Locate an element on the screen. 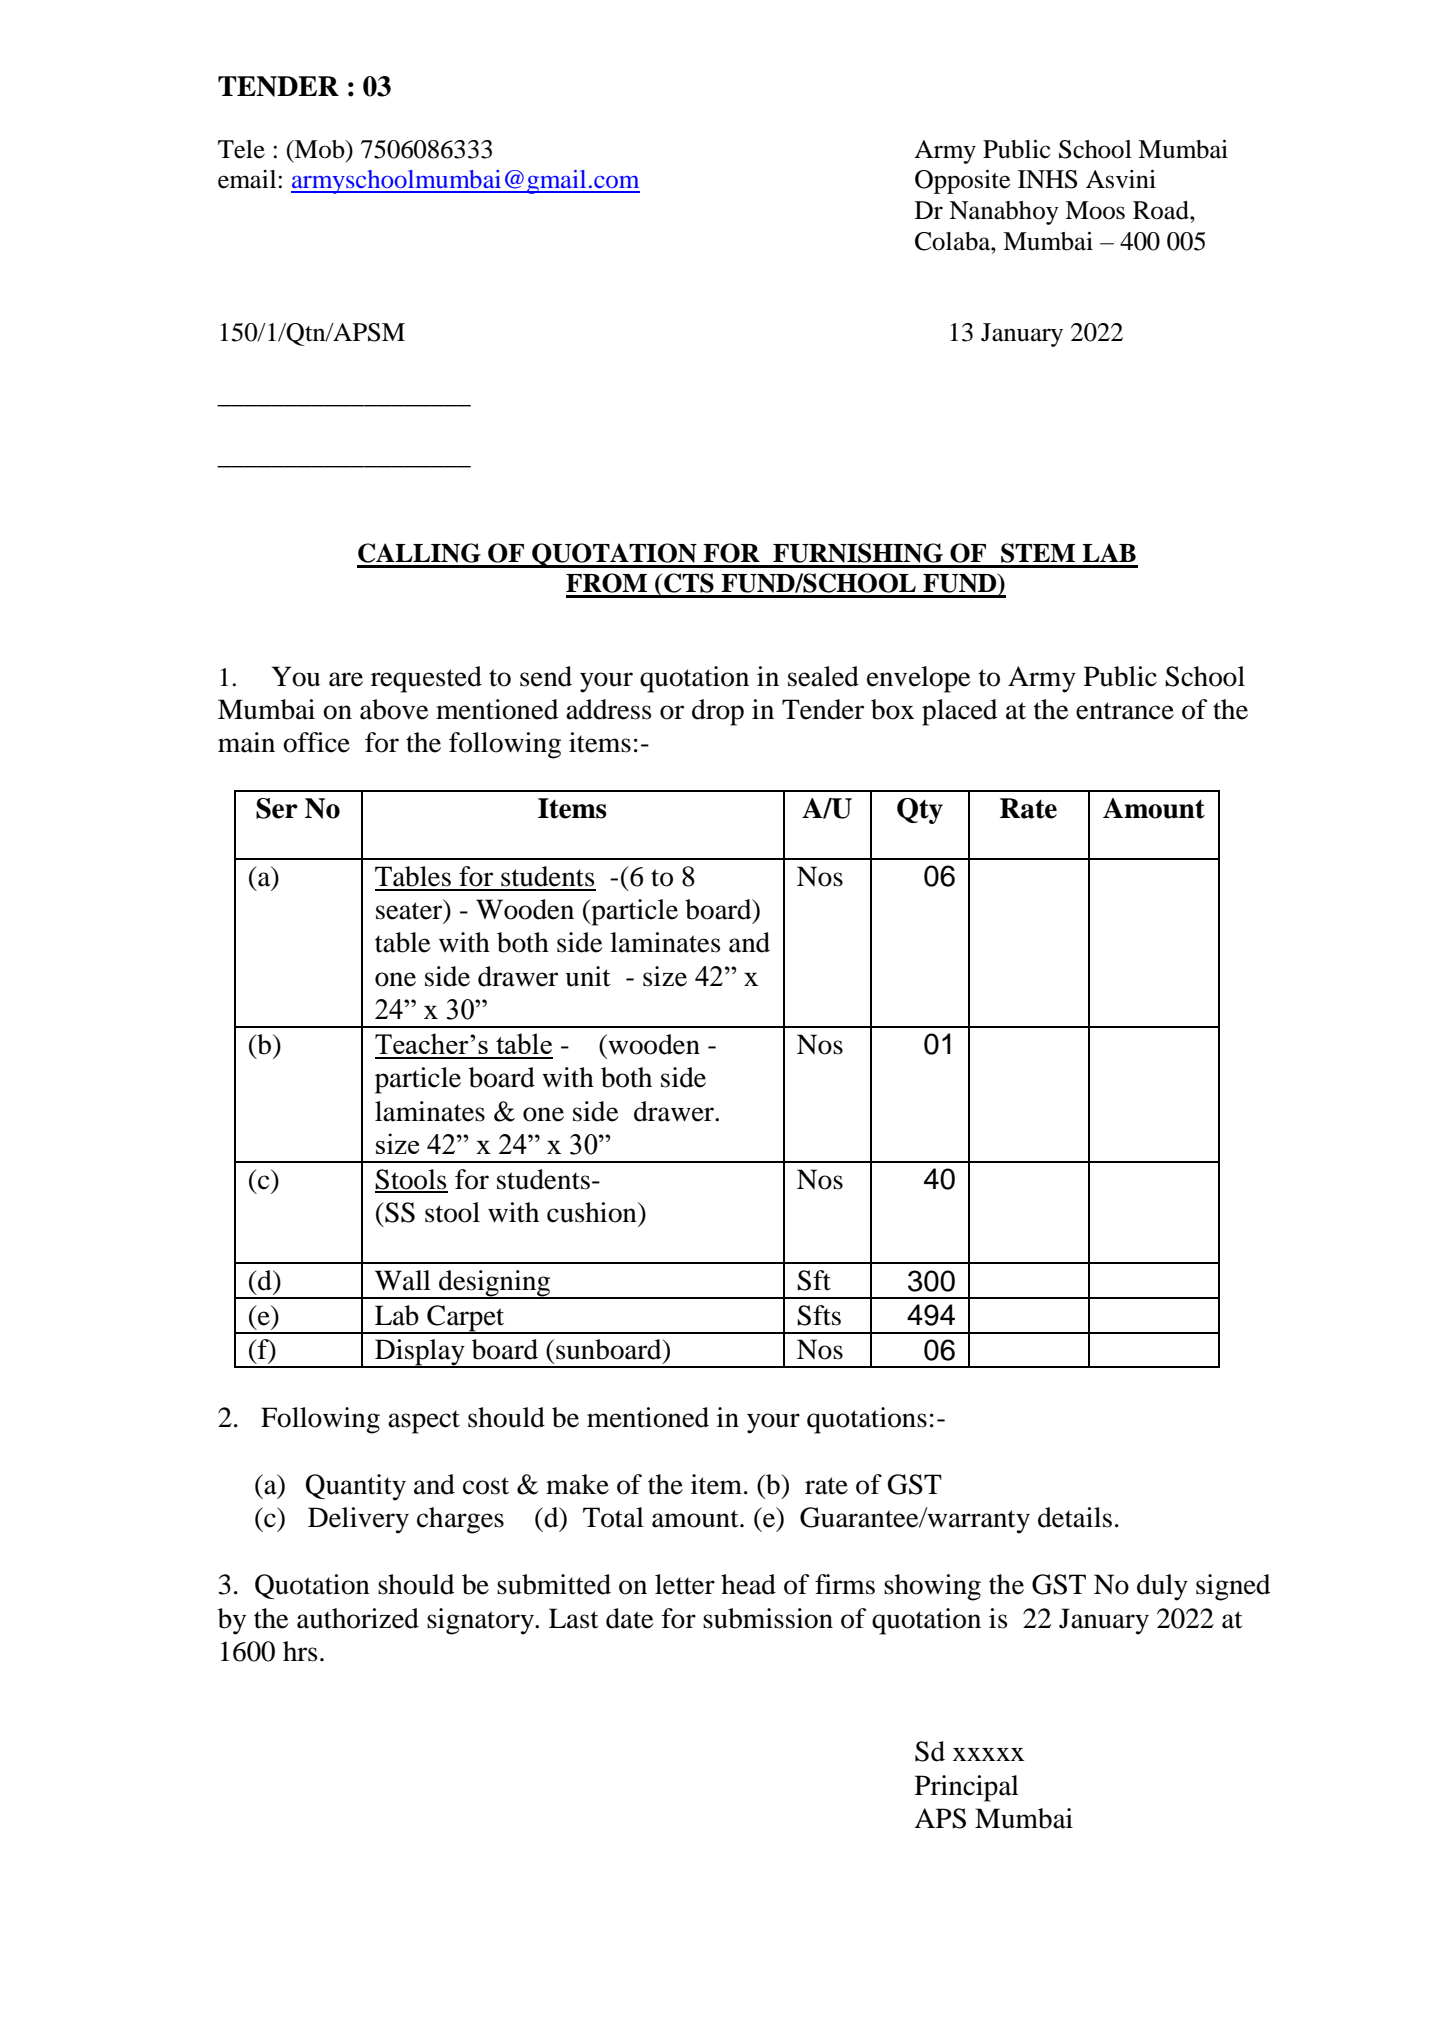 The height and width of the screenshot is (2037, 1440). hrs is located at coordinates (300, 1651).
